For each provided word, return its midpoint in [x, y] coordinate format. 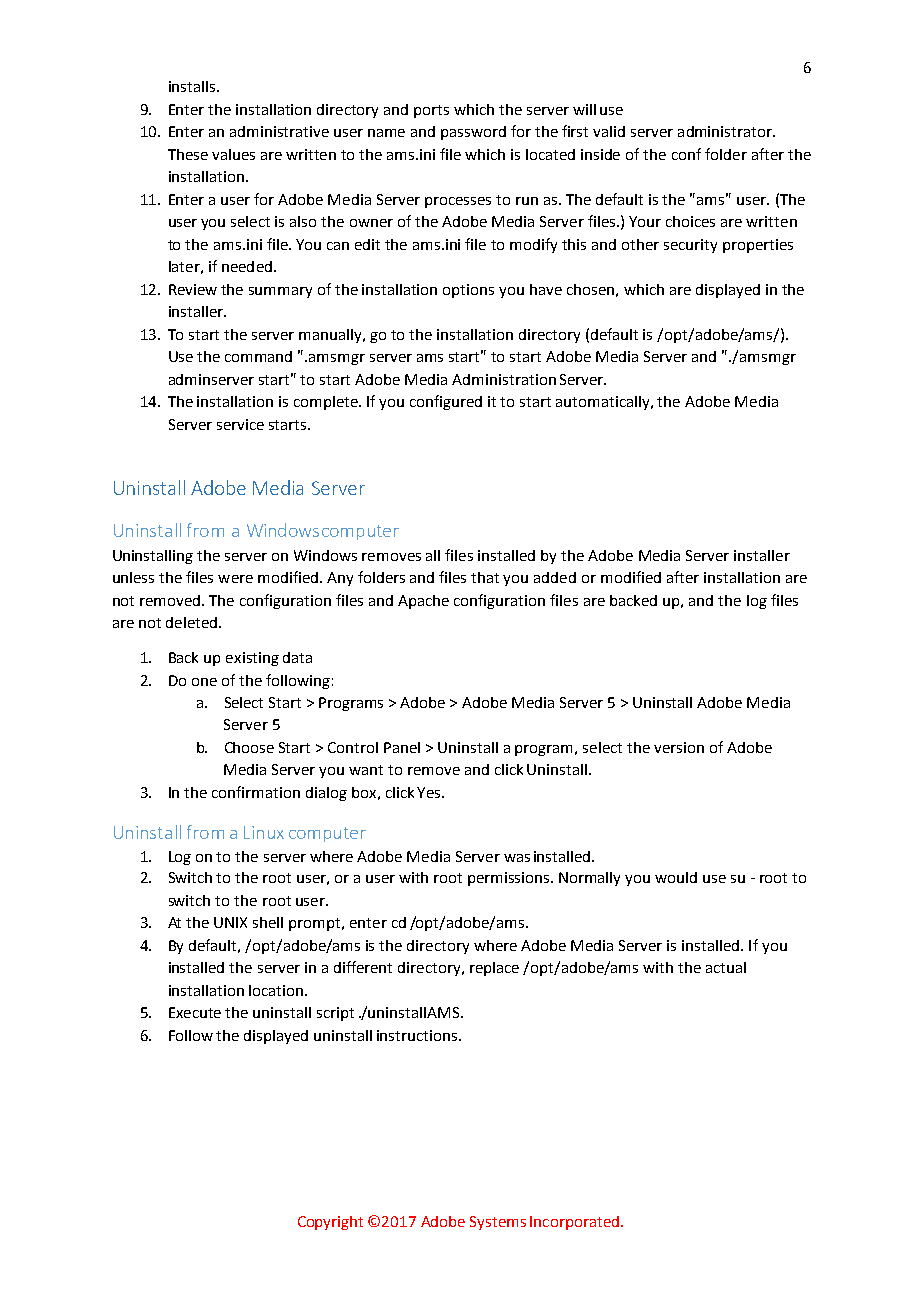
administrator [726, 131]
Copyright [330, 1223]
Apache [423, 602]
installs [192, 86]
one [204, 682]
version [679, 747]
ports [431, 111]
